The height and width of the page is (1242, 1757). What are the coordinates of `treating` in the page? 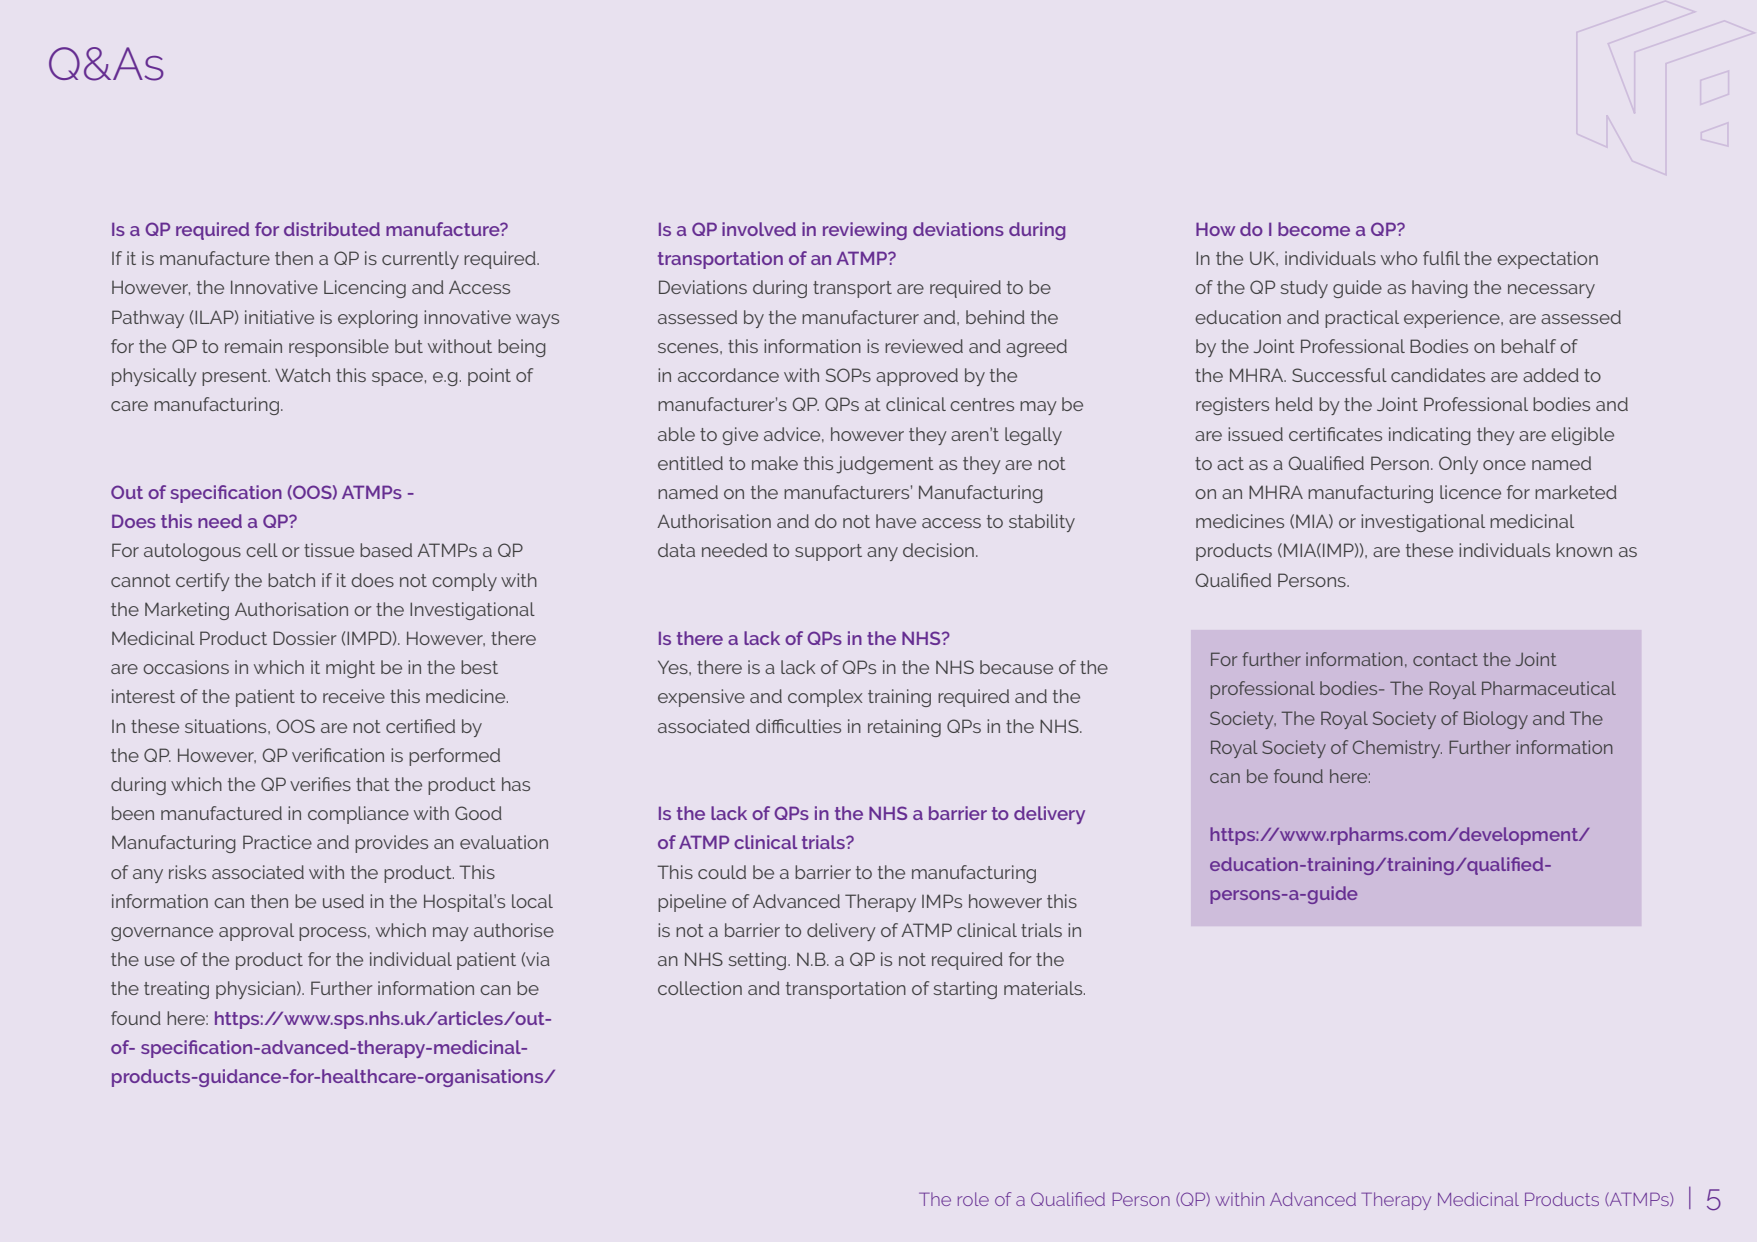 It's located at (176, 990).
